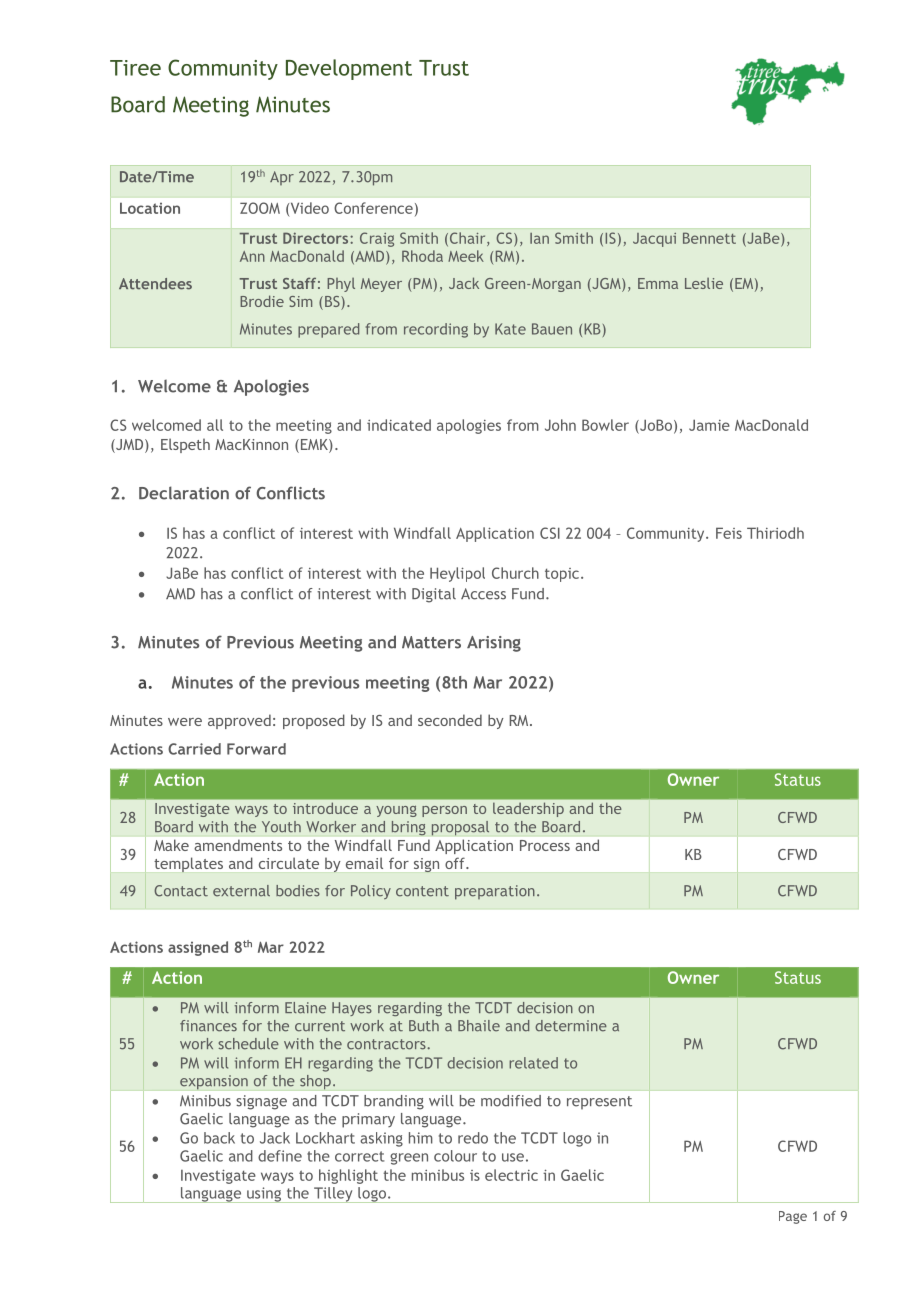  What do you see at coordinates (349, 69) in the page?
I see `Development` at bounding box center [349, 69].
